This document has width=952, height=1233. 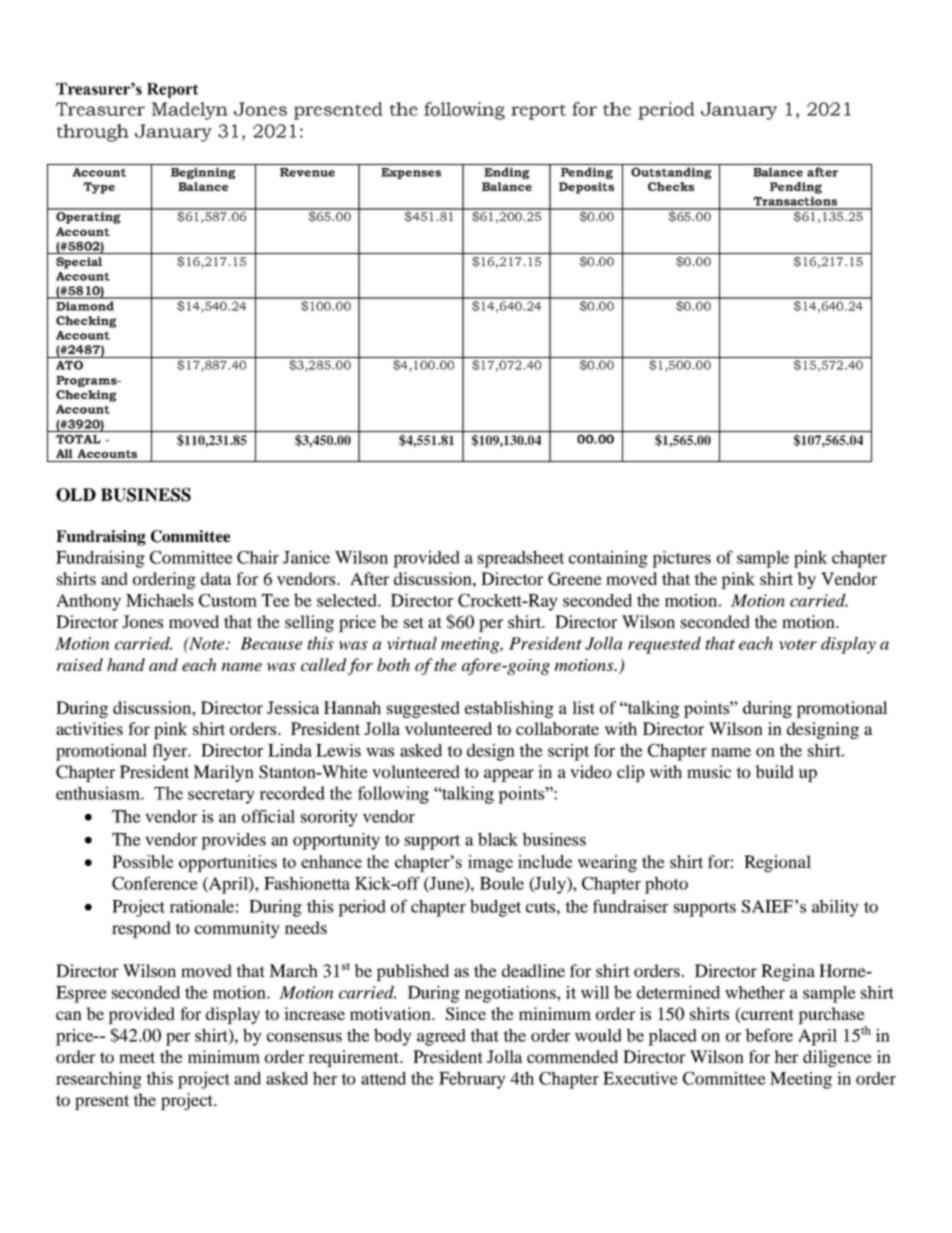 I want to click on Regional, so click(x=777, y=863).
